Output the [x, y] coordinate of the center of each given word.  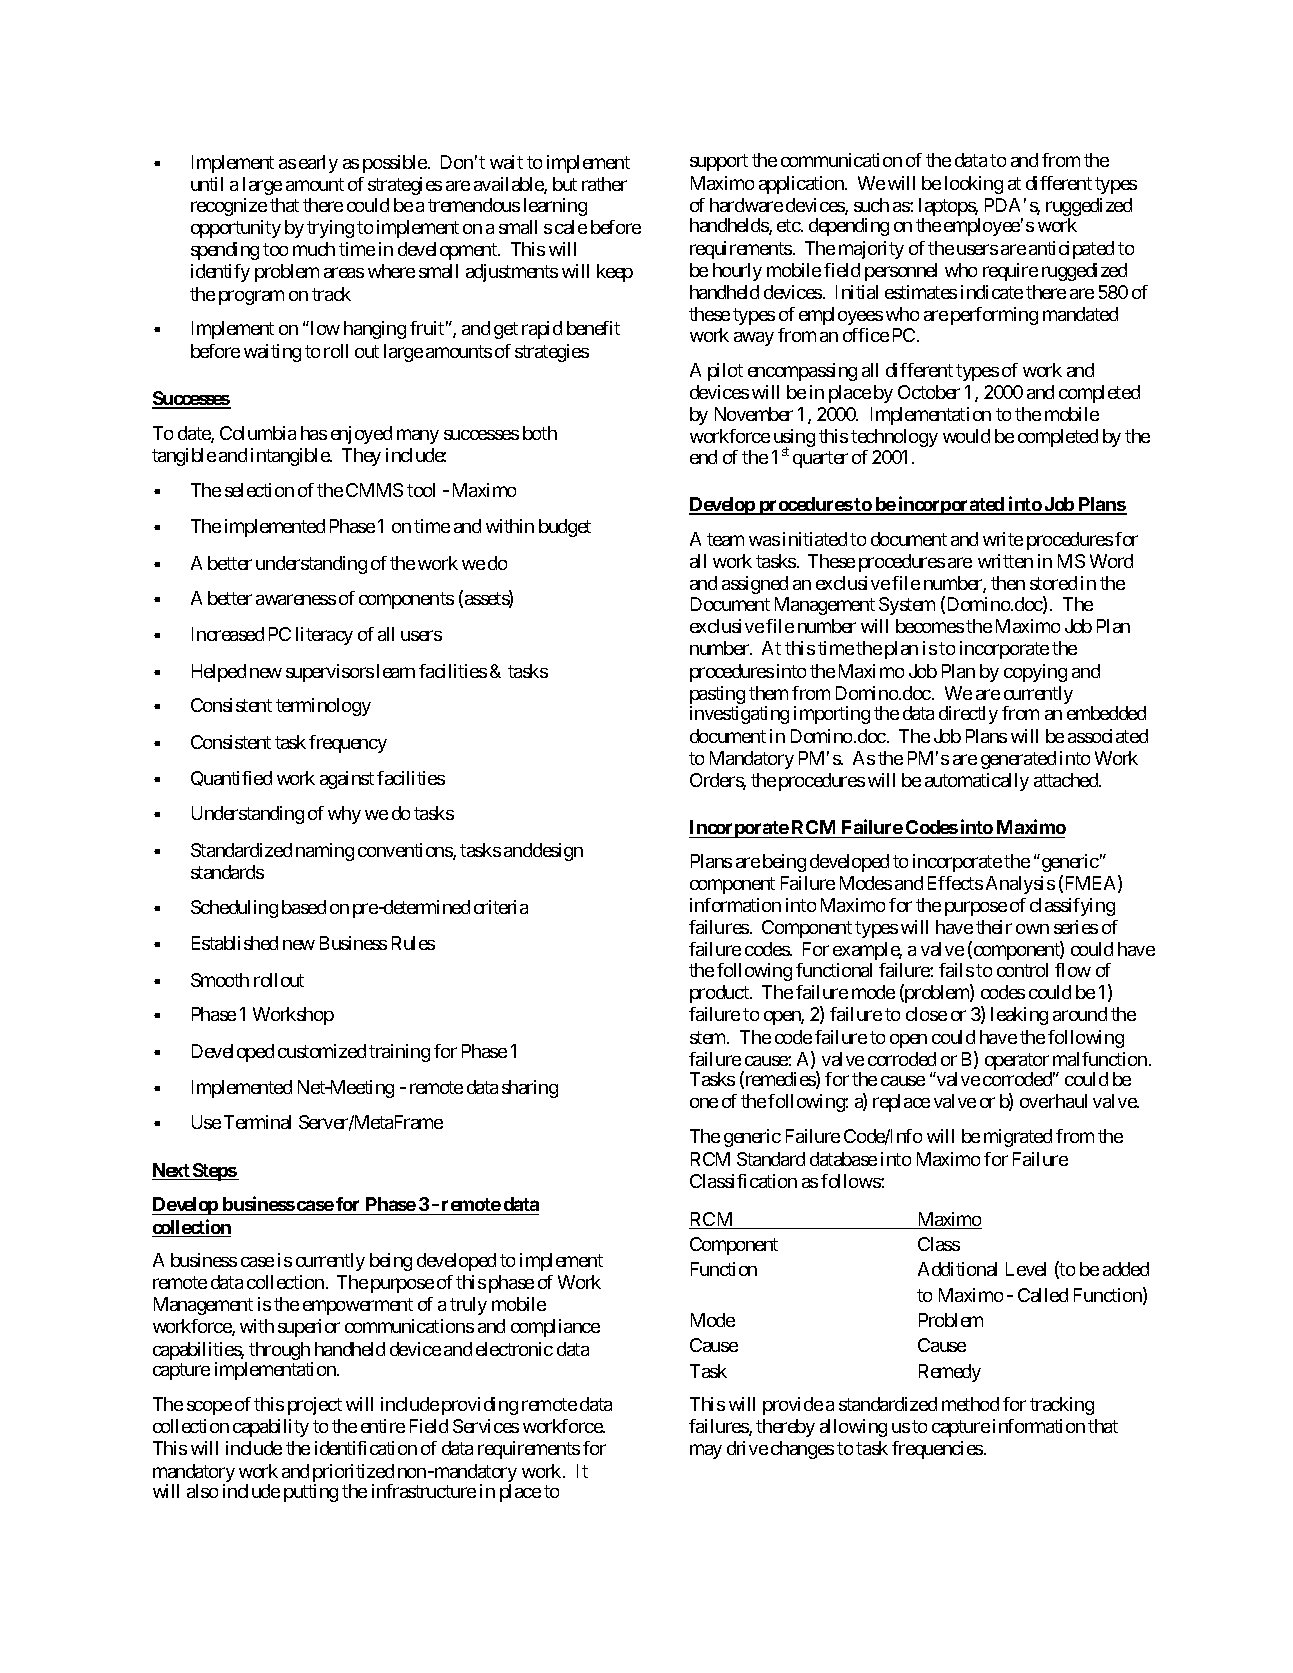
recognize [229, 207]
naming [325, 852]
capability [271, 1428]
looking [974, 185]
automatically [977, 782]
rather [604, 184]
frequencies [937, 1450]
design [558, 852]
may [706, 1452]
